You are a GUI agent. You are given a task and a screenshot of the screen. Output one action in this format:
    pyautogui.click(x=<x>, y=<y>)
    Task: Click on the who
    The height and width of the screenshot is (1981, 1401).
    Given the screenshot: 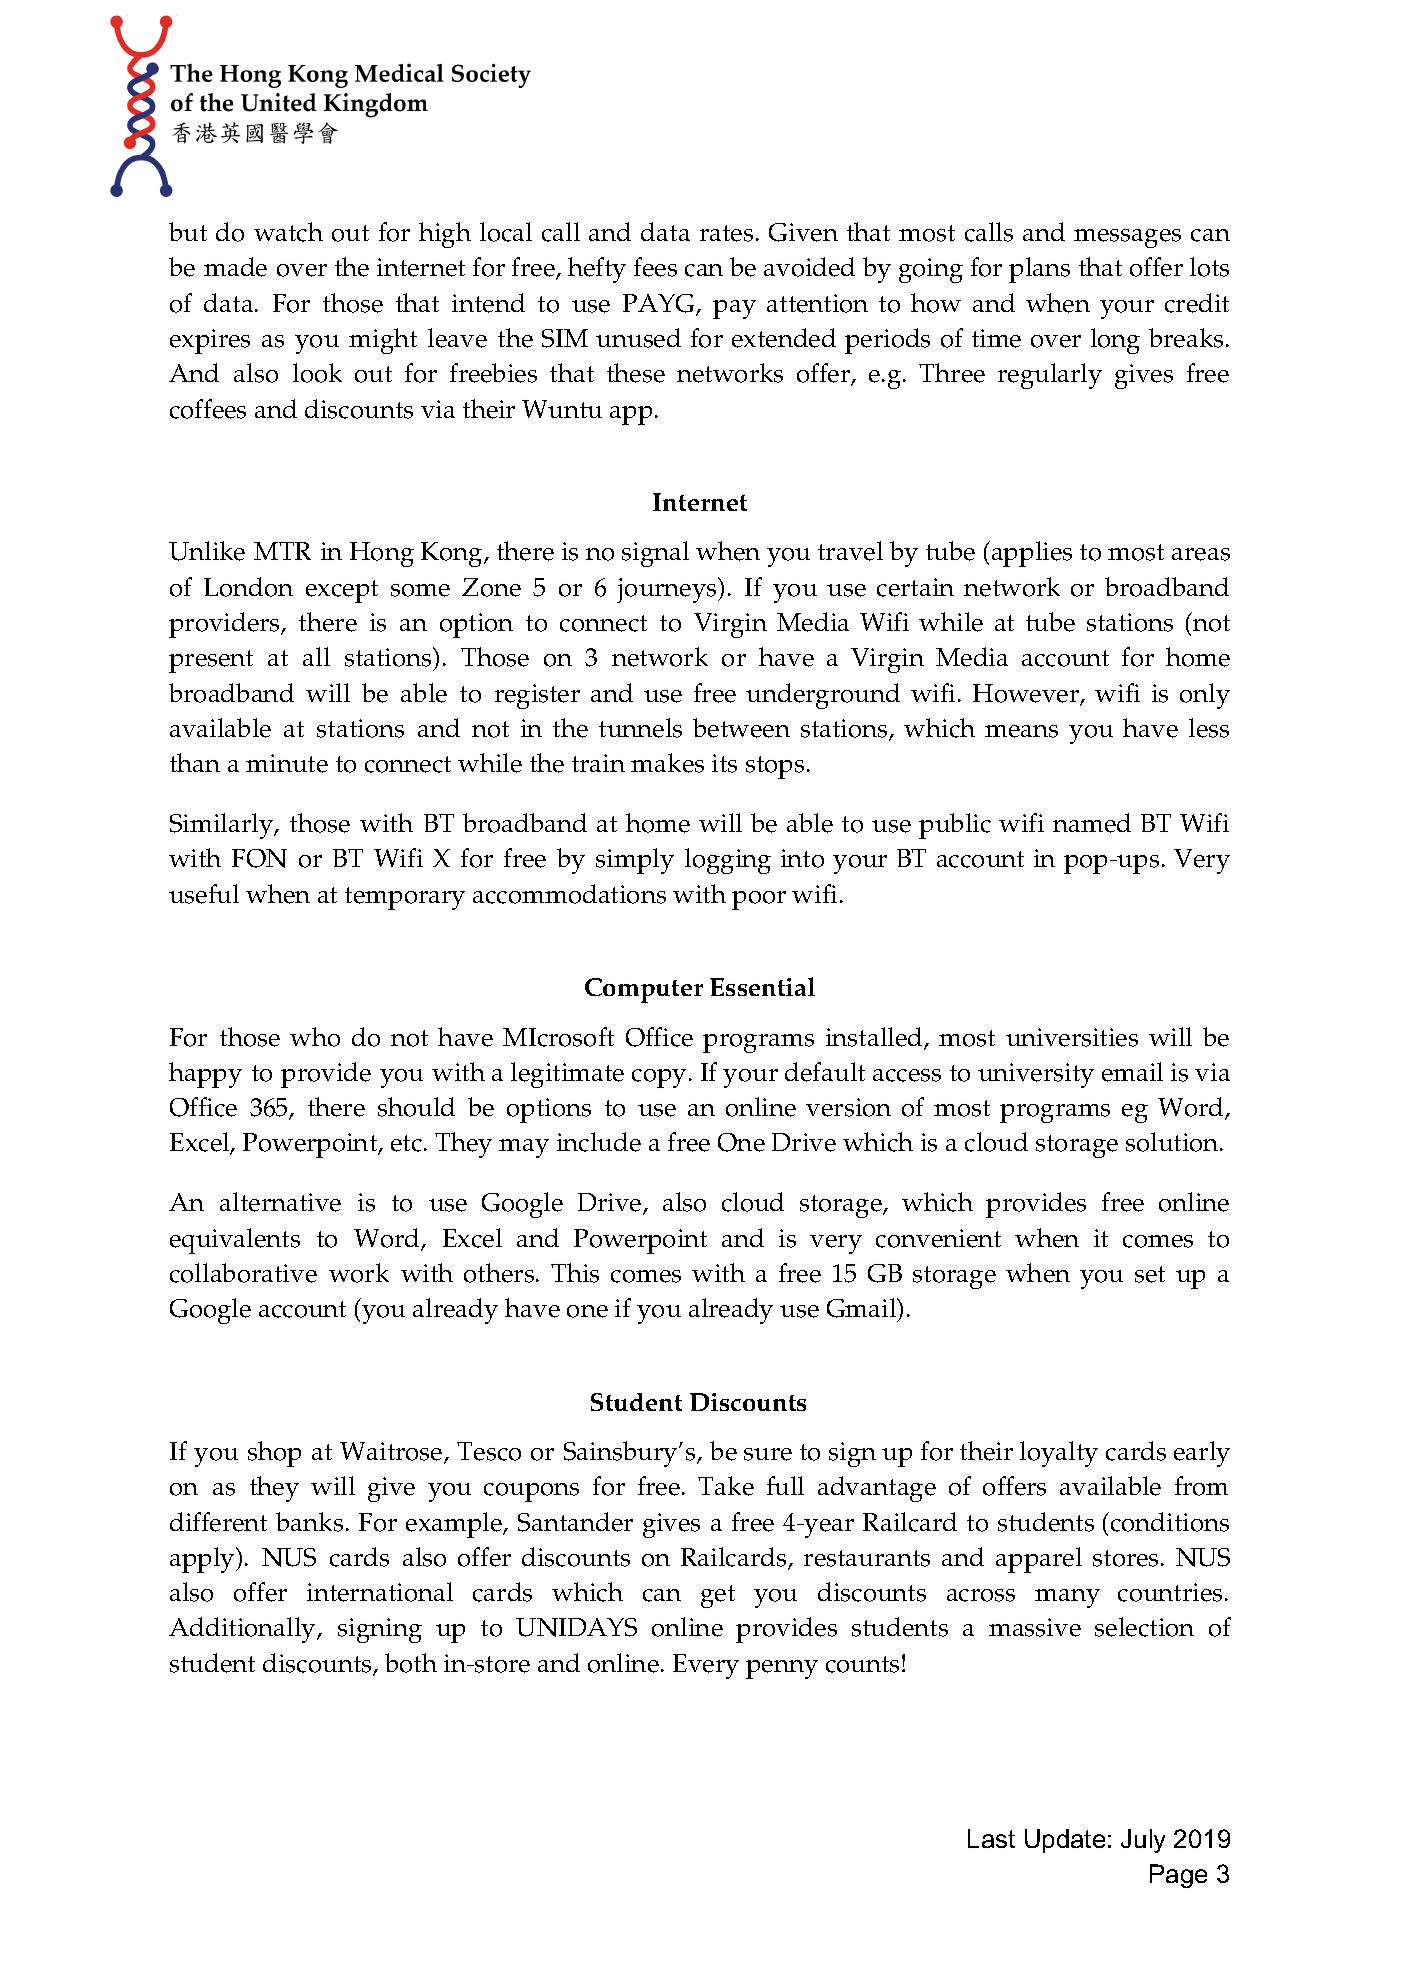 What is the action you would take?
    pyautogui.click(x=315, y=1037)
